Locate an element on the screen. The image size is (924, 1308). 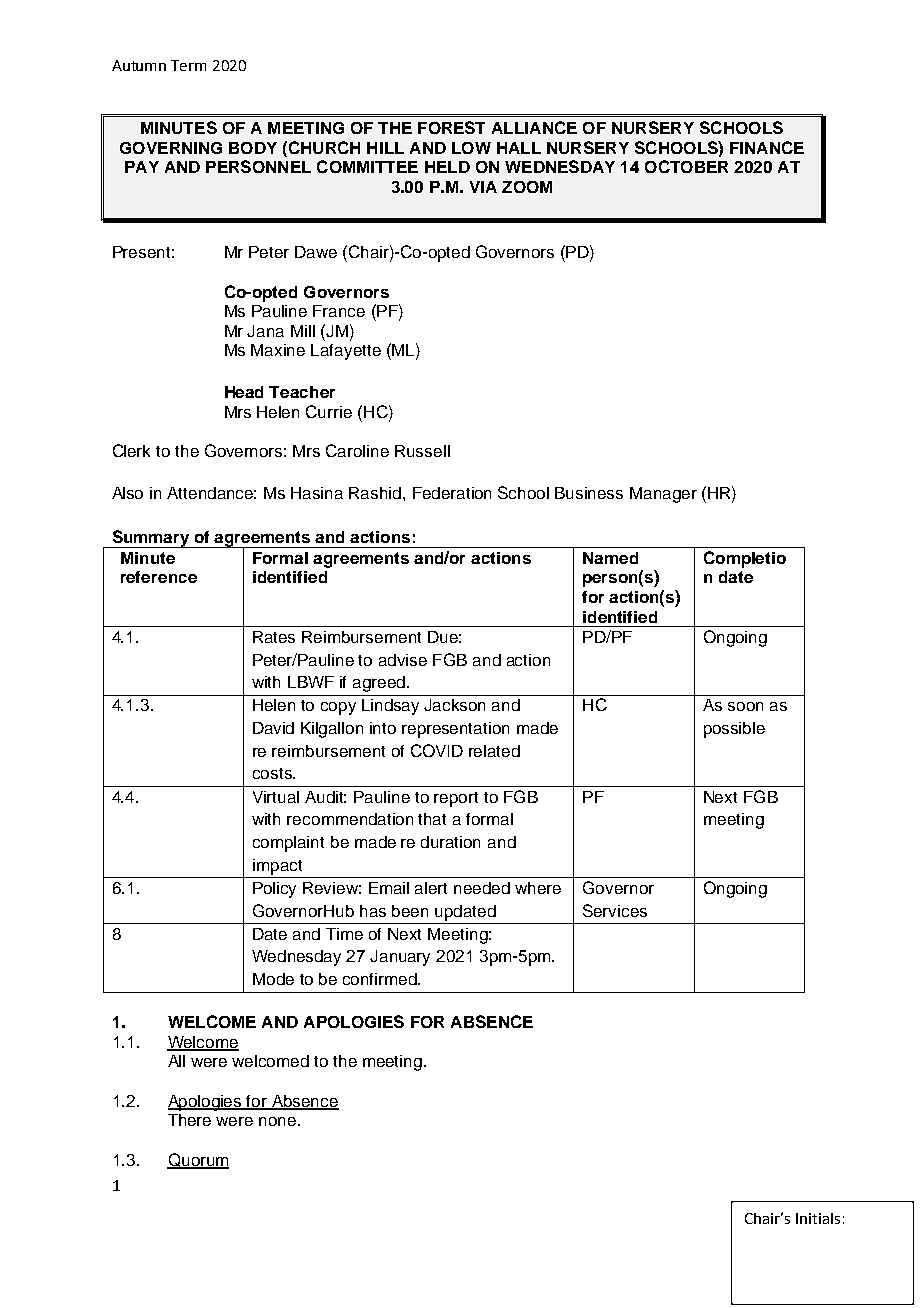
Head is located at coordinates (244, 392).
